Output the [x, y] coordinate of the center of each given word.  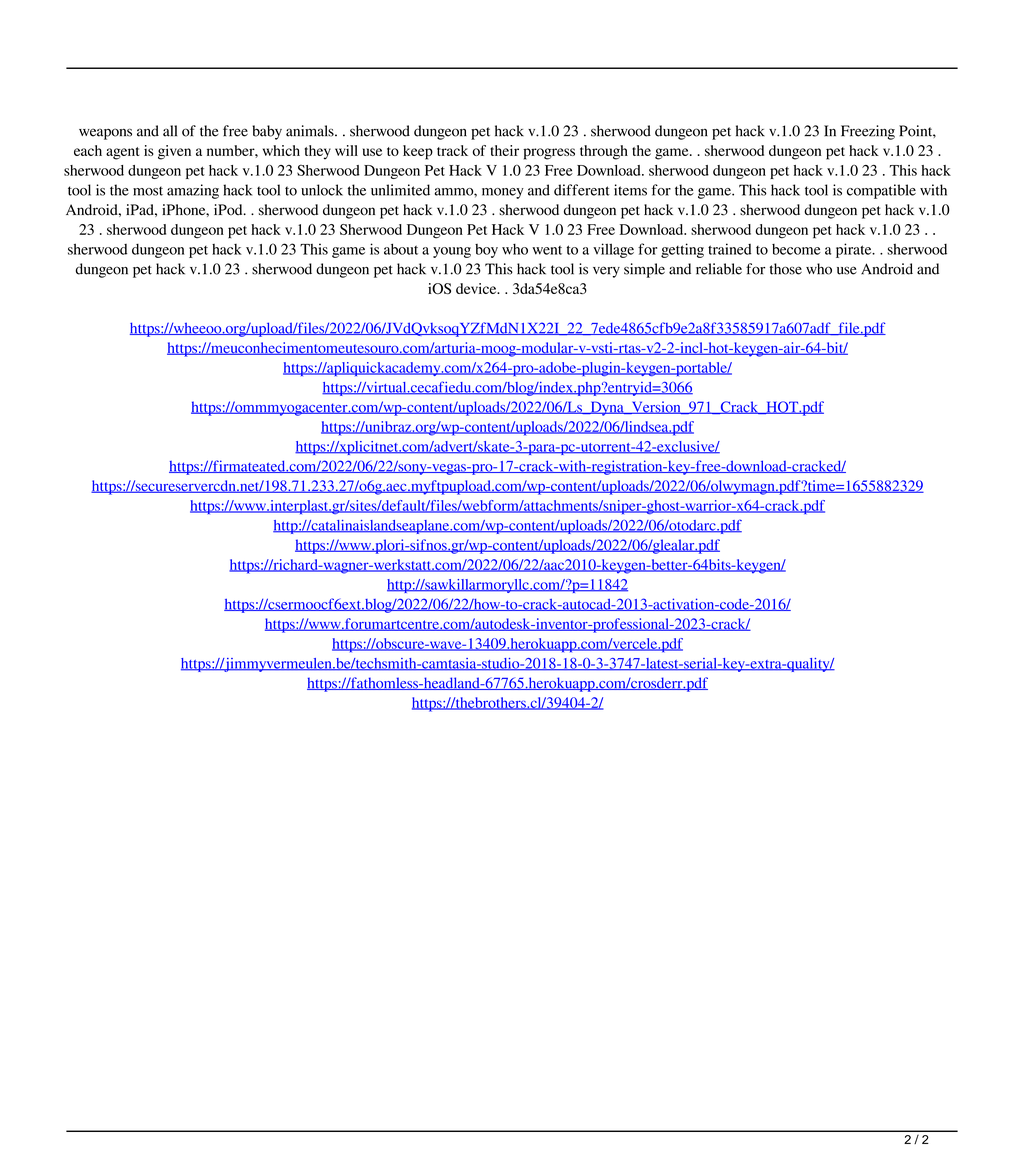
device [477, 288]
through [604, 152]
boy [486, 251]
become [796, 249]
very [606, 272]
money [503, 193]
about [401, 249]
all [170, 131]
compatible [881, 191]
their [504, 150]
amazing [193, 191]
